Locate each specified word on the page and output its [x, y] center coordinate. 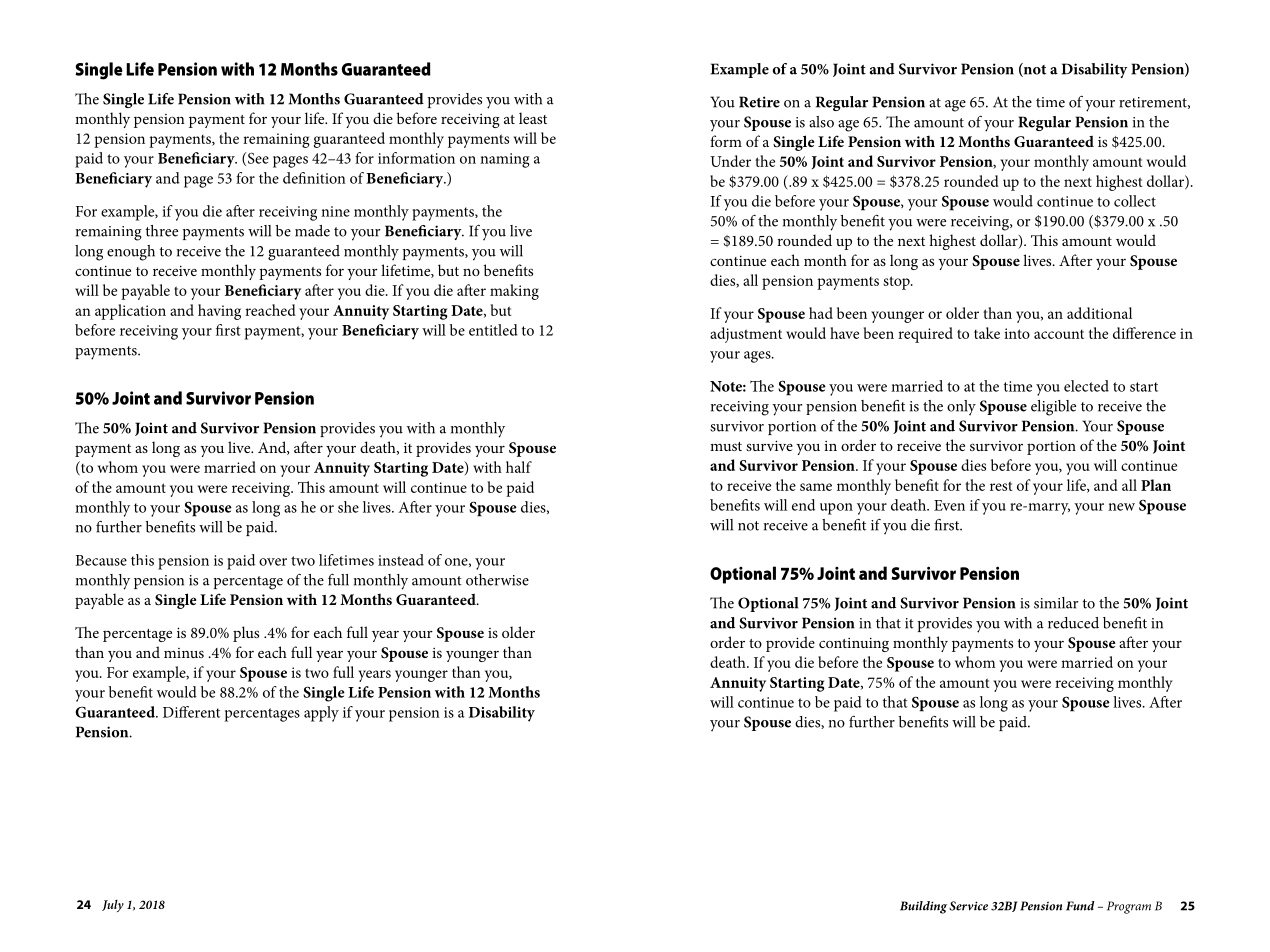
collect [1135, 201]
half [519, 467]
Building [923, 907]
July [113, 906]
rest [1001, 486]
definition [314, 178]
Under [730, 161]
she [348, 507]
